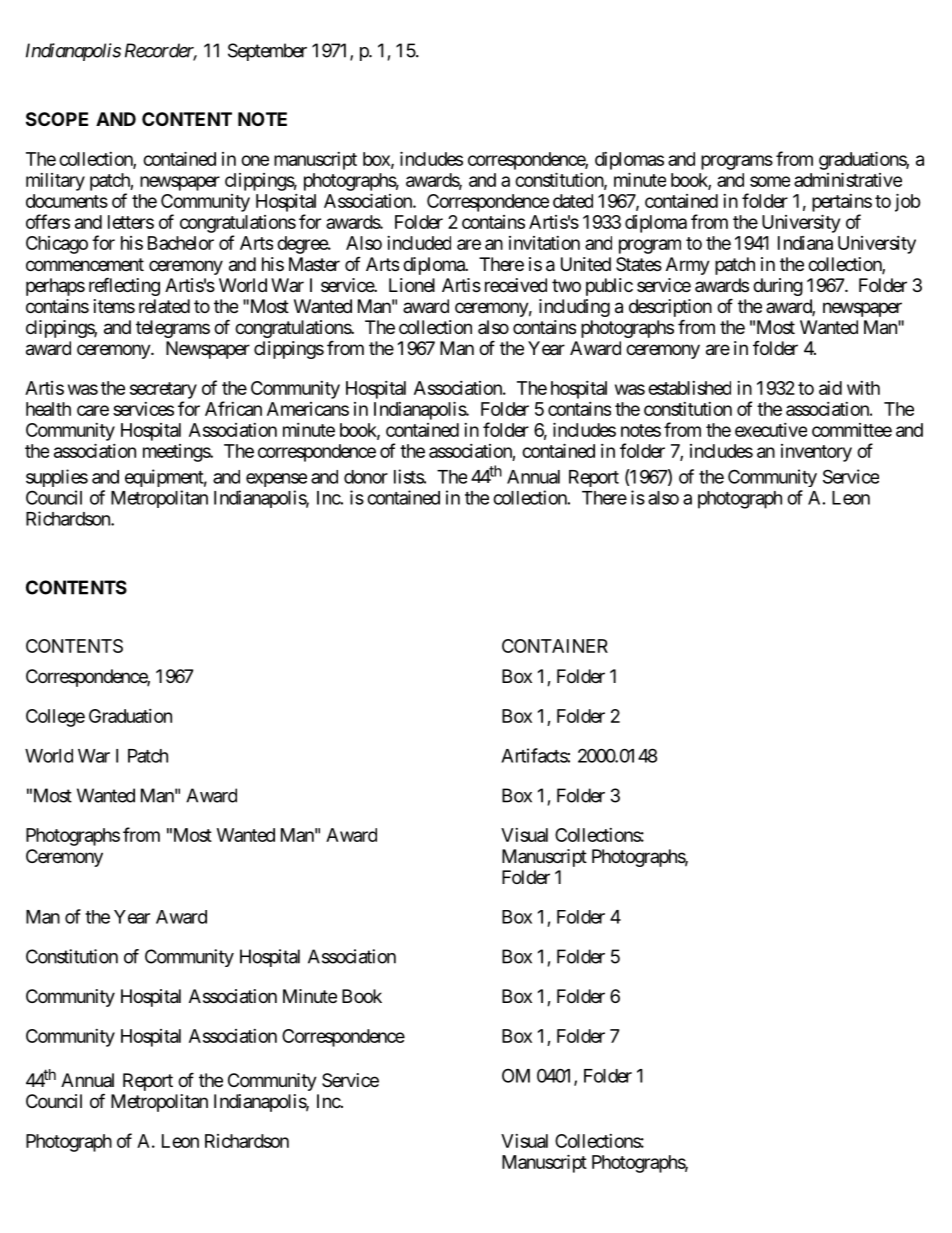 The height and width of the screenshot is (1233, 952). I want to click on administrative, so click(848, 179).
